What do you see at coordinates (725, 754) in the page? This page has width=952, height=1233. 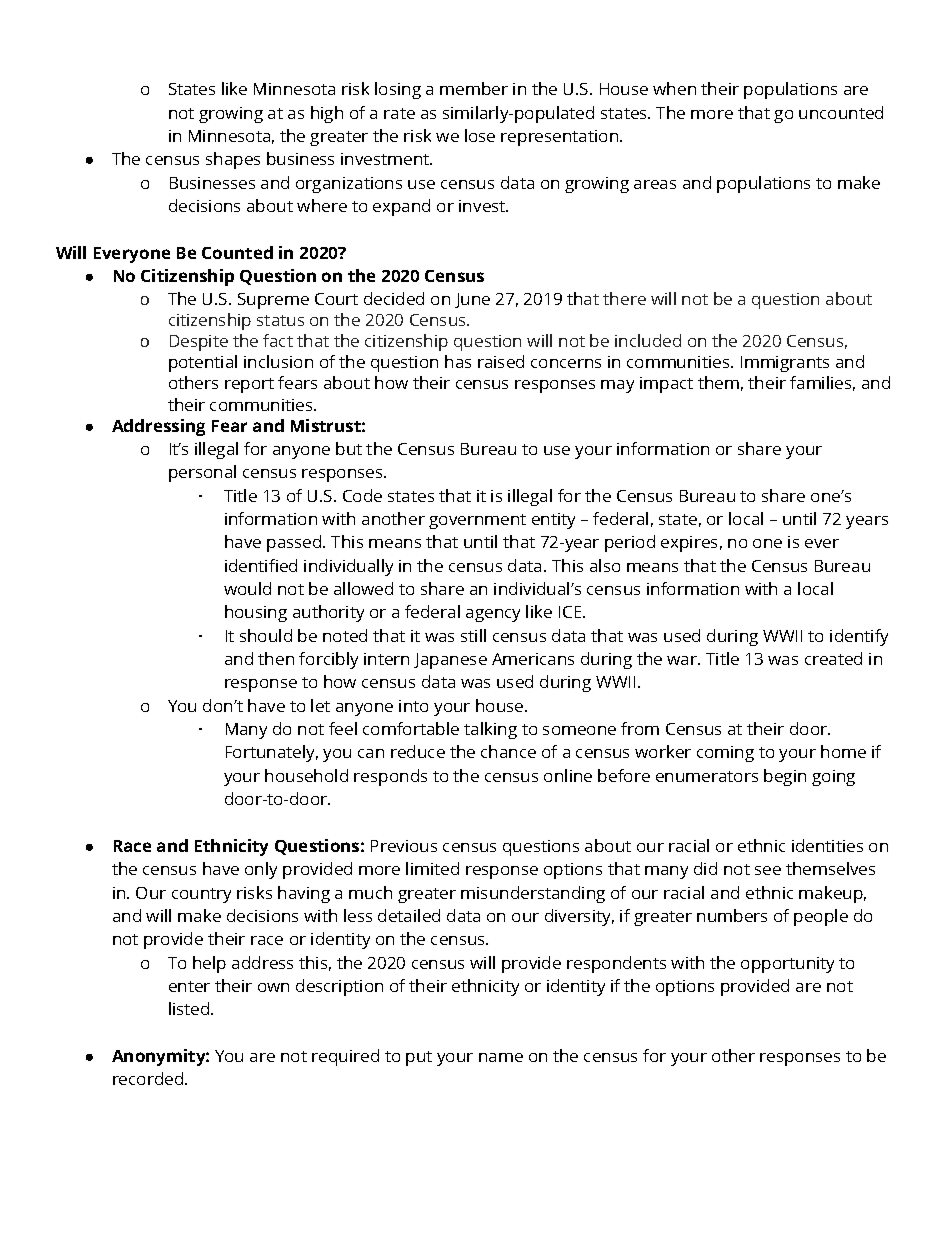 I see `coming` at bounding box center [725, 754].
